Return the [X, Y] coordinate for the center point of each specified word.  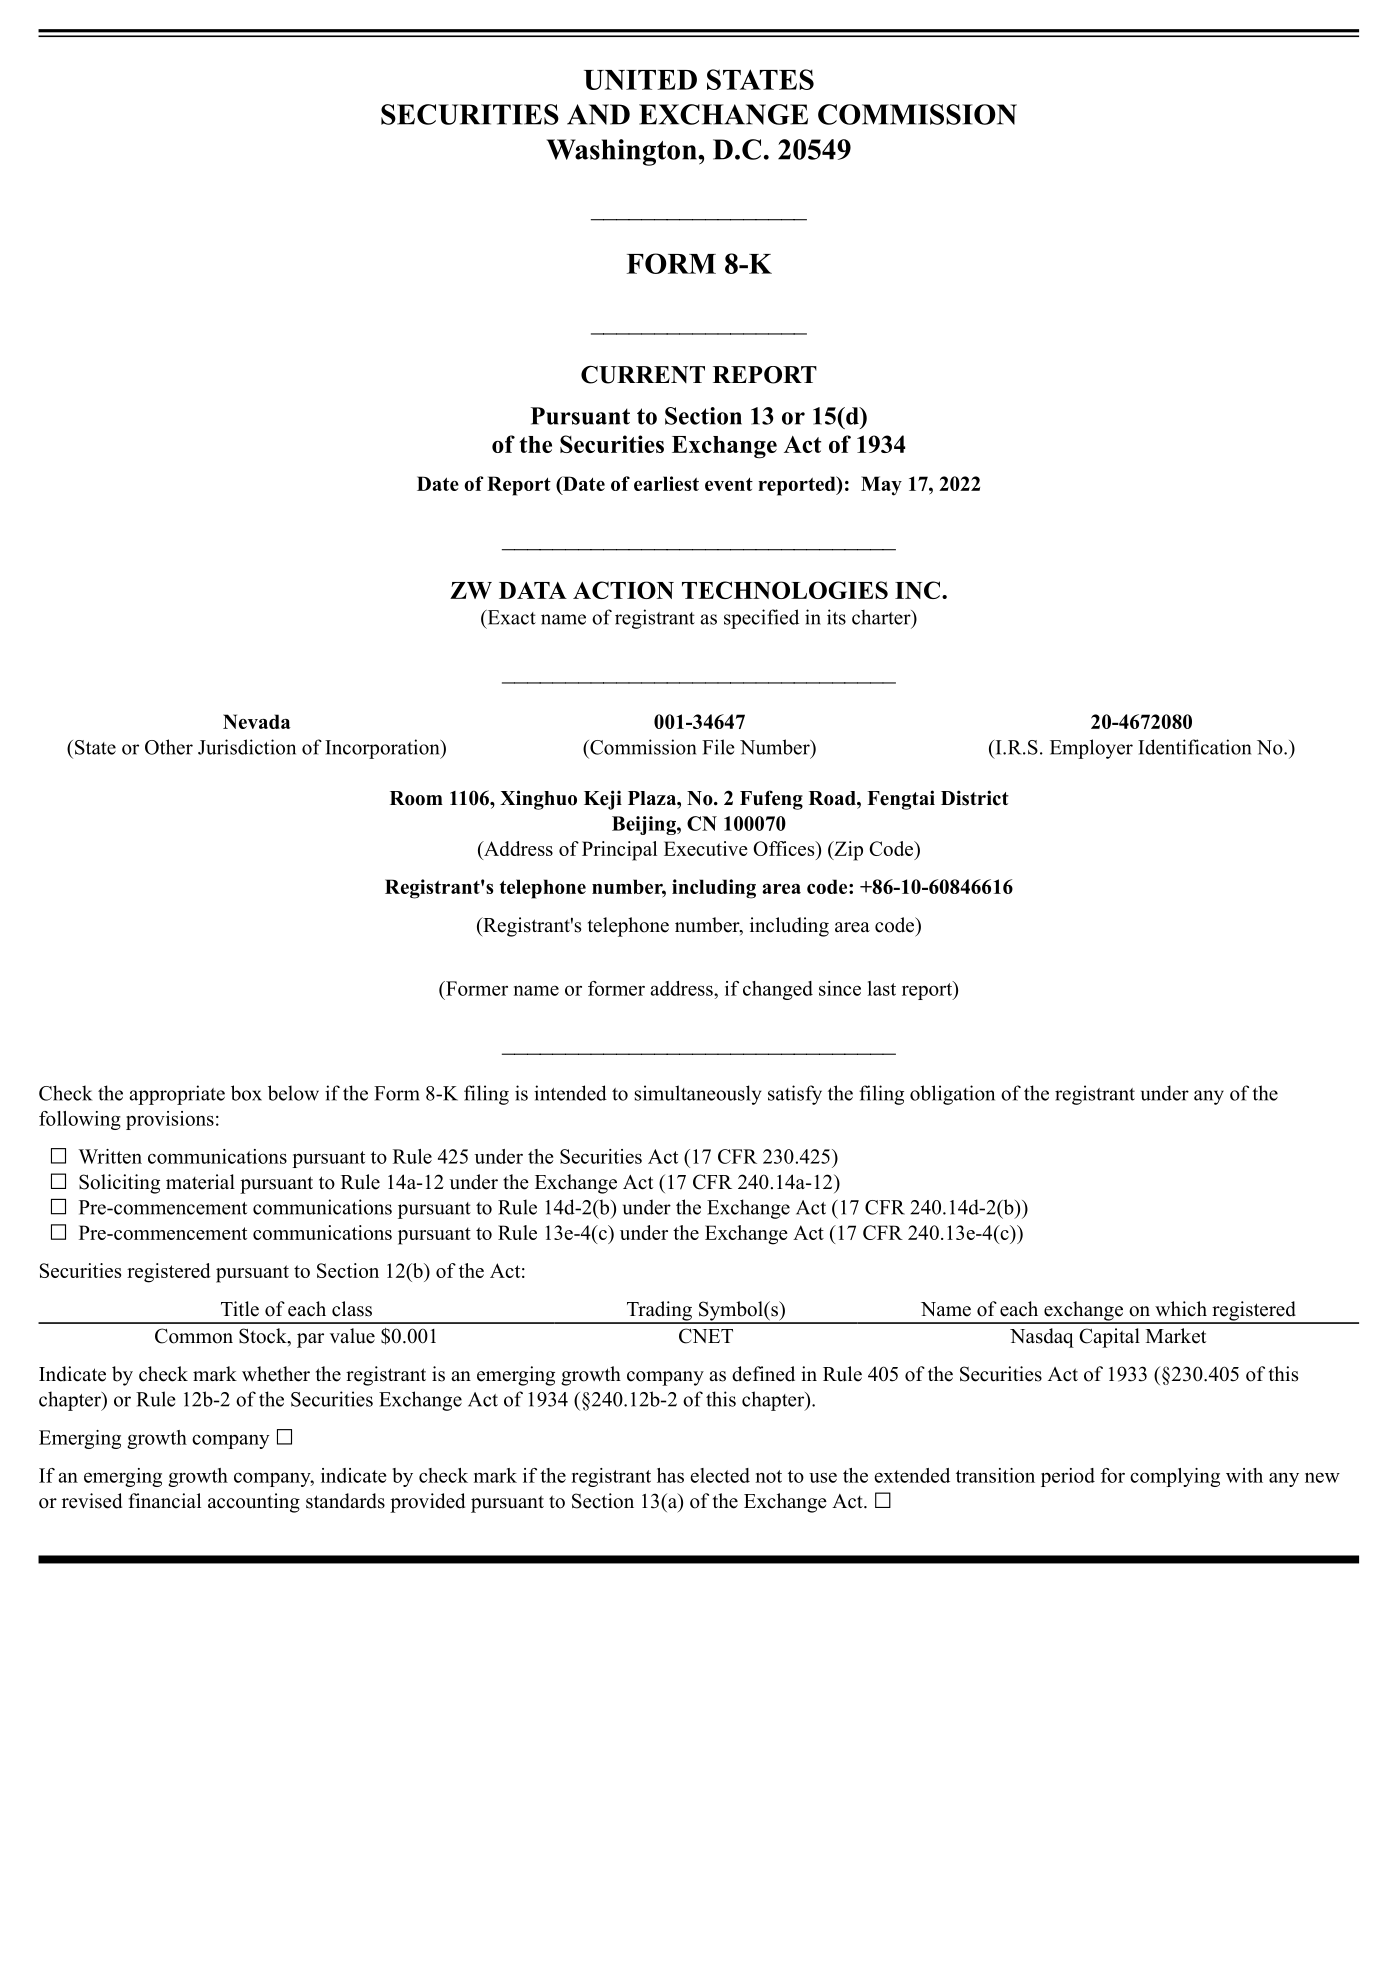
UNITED [640, 80]
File [718, 747]
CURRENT [643, 375]
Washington [623, 152]
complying [1175, 1477]
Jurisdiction [247, 747]
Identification [1194, 747]
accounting [254, 1503]
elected [720, 1475]
